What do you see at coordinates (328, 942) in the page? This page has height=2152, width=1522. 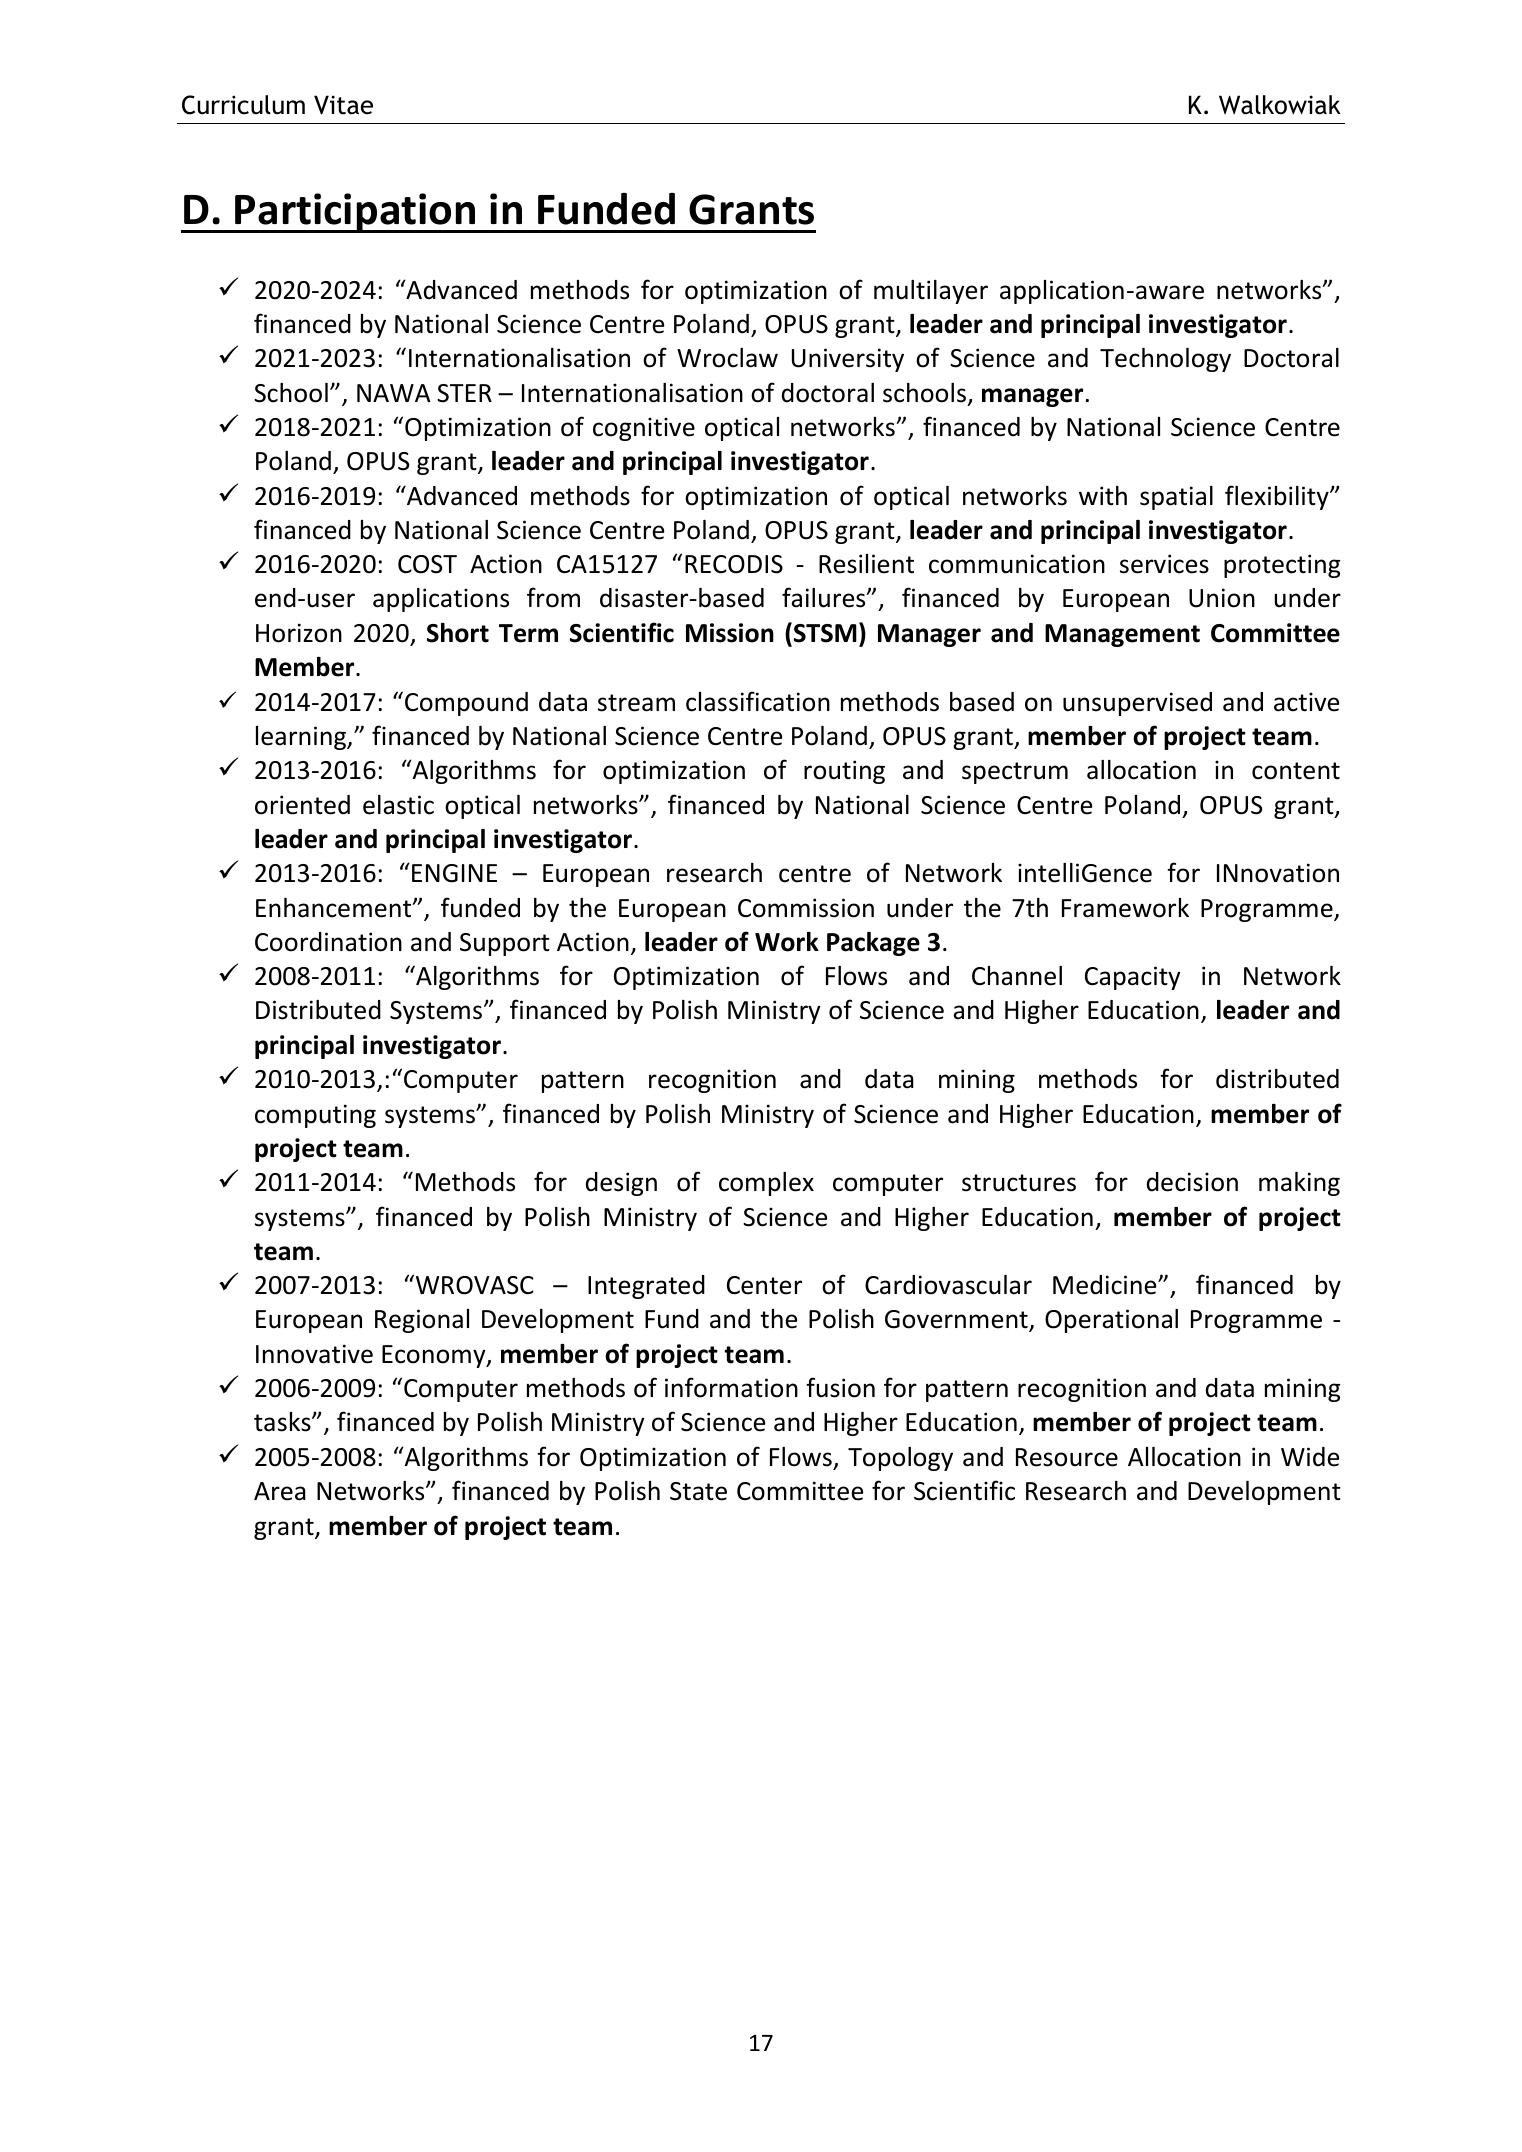 I see `Coordination` at bounding box center [328, 942].
